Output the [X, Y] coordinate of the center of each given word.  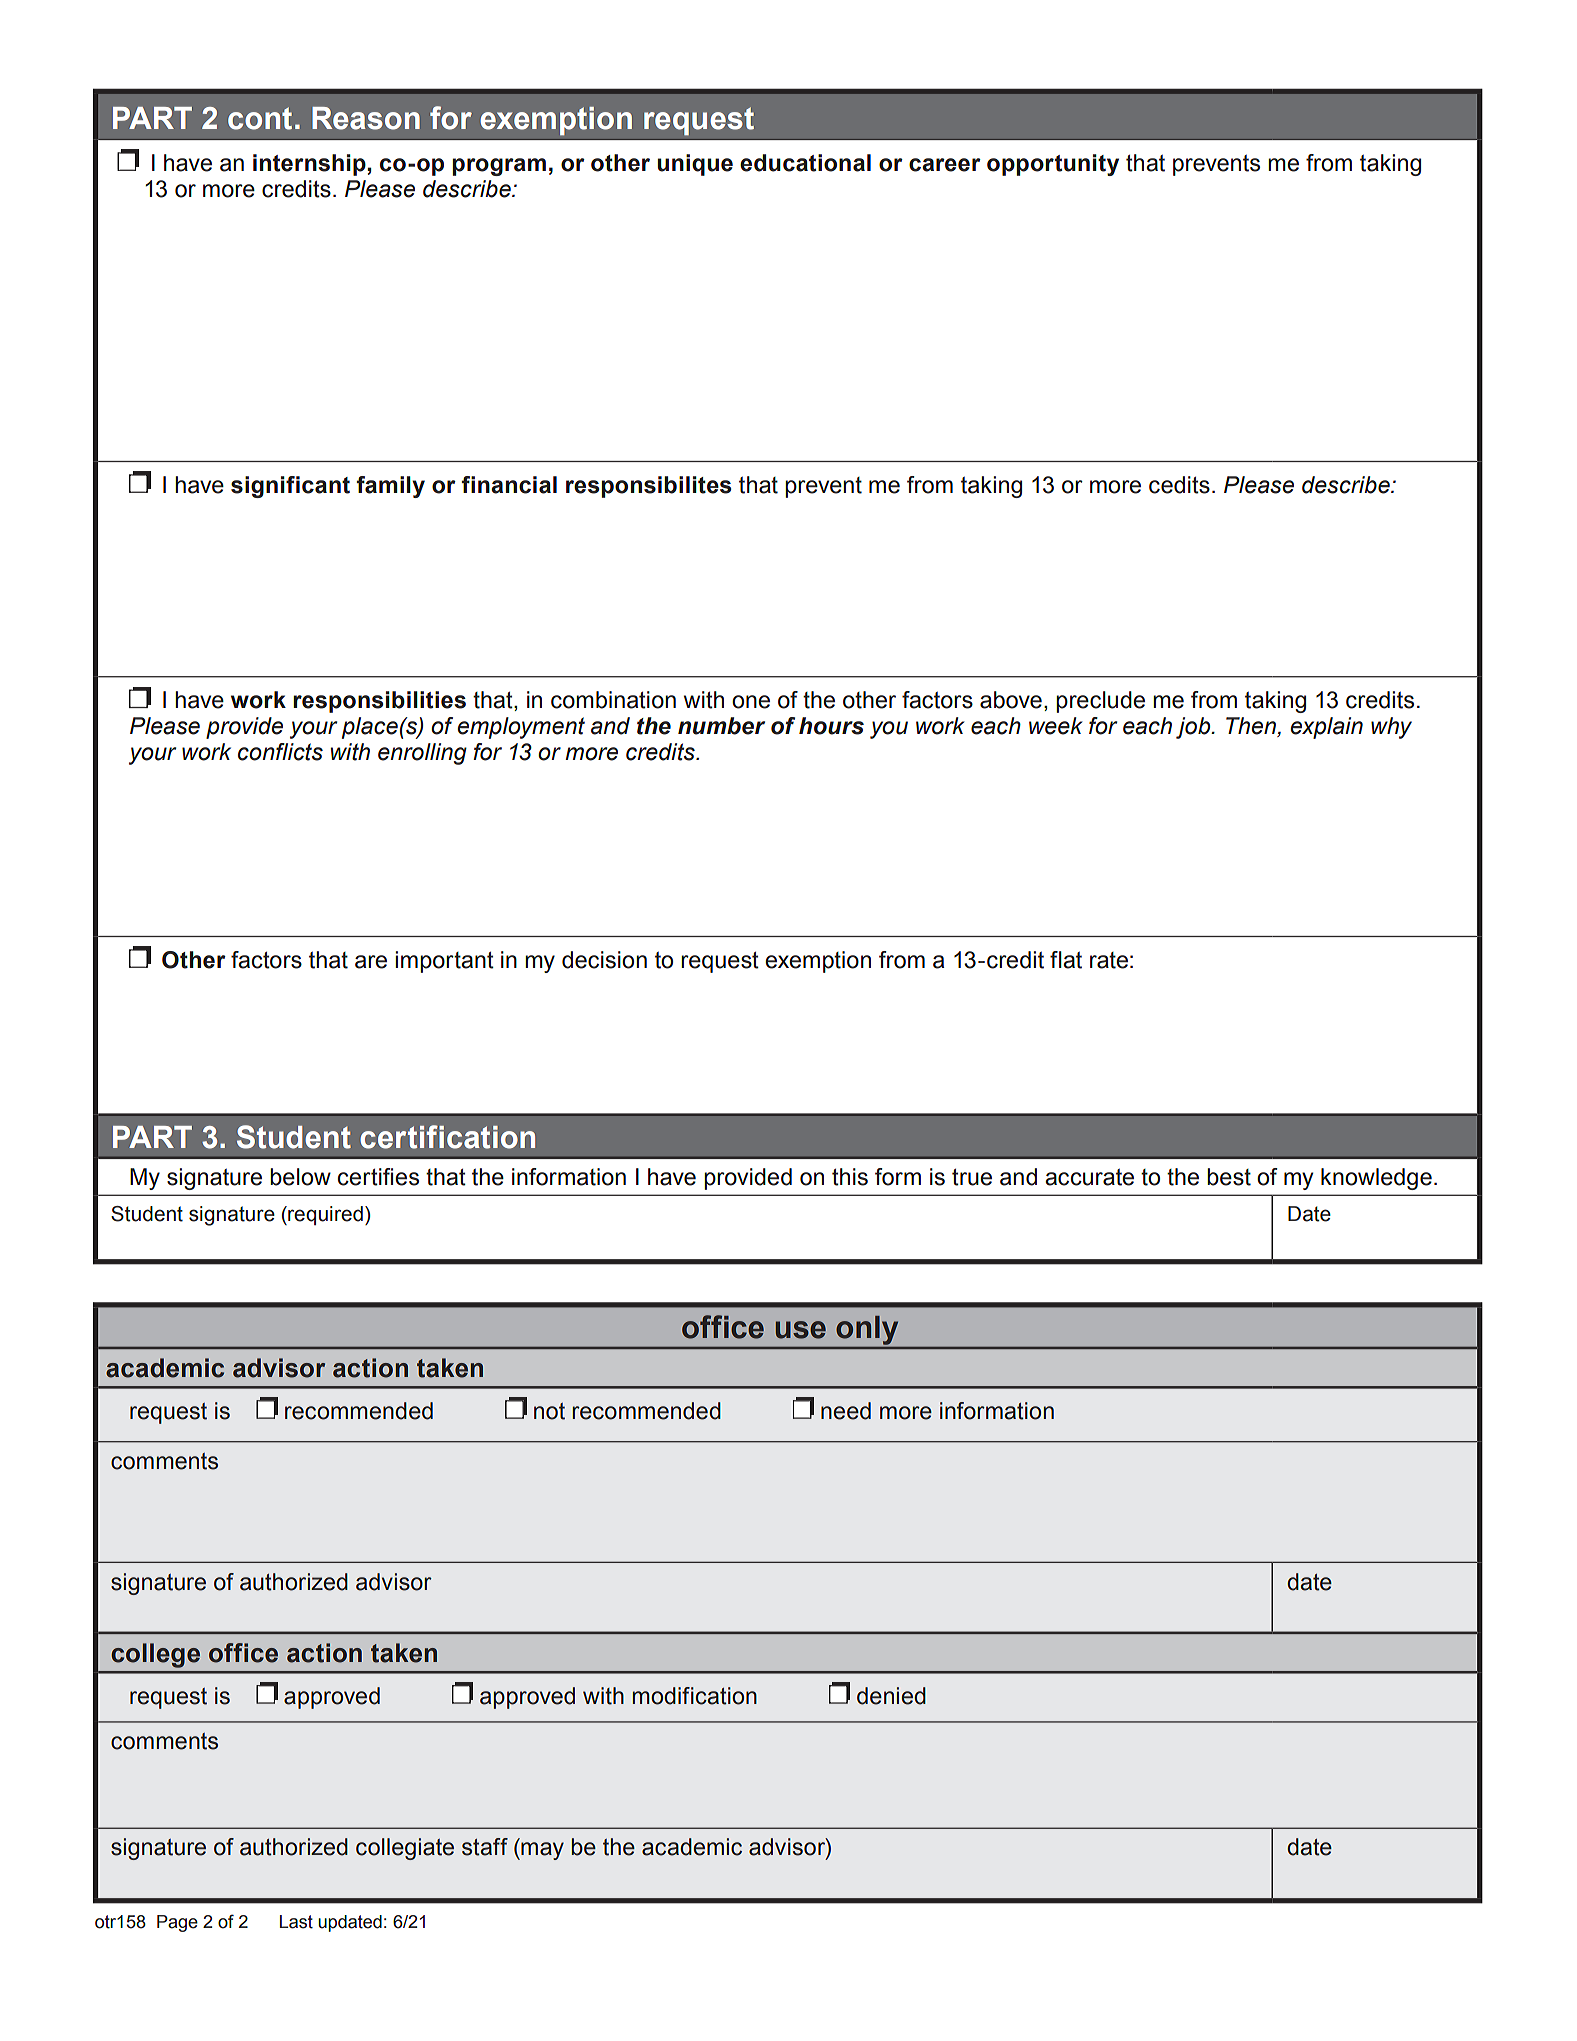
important [444, 962]
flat [1066, 960]
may [541, 1851]
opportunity [1053, 165]
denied [891, 1696]
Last [296, 1922]
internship [309, 165]
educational [805, 163]
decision [604, 960]
